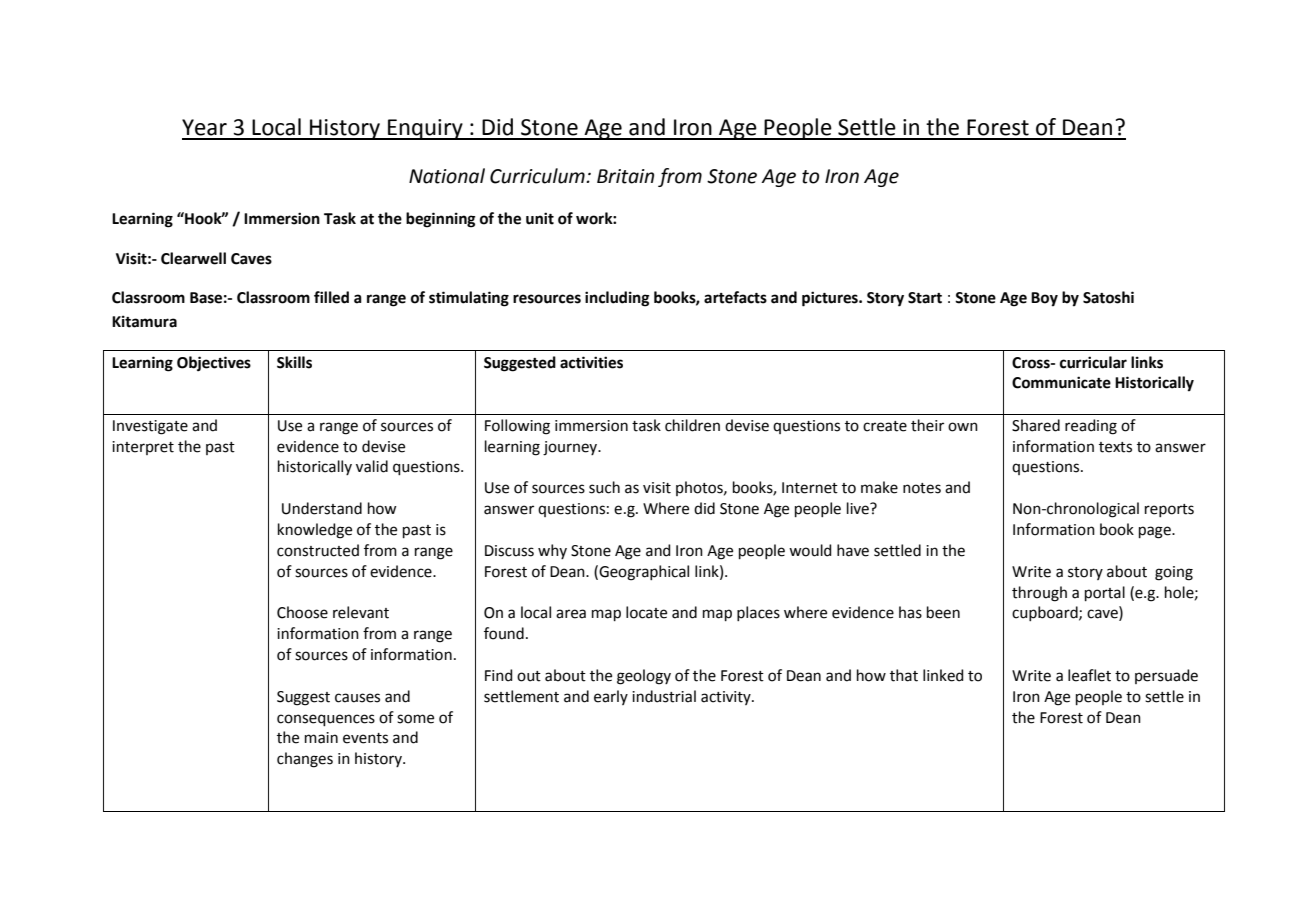 The width and height of the image is (1308, 924). What do you see at coordinates (425, 129) in the image?
I see `Enquiry` at bounding box center [425, 129].
